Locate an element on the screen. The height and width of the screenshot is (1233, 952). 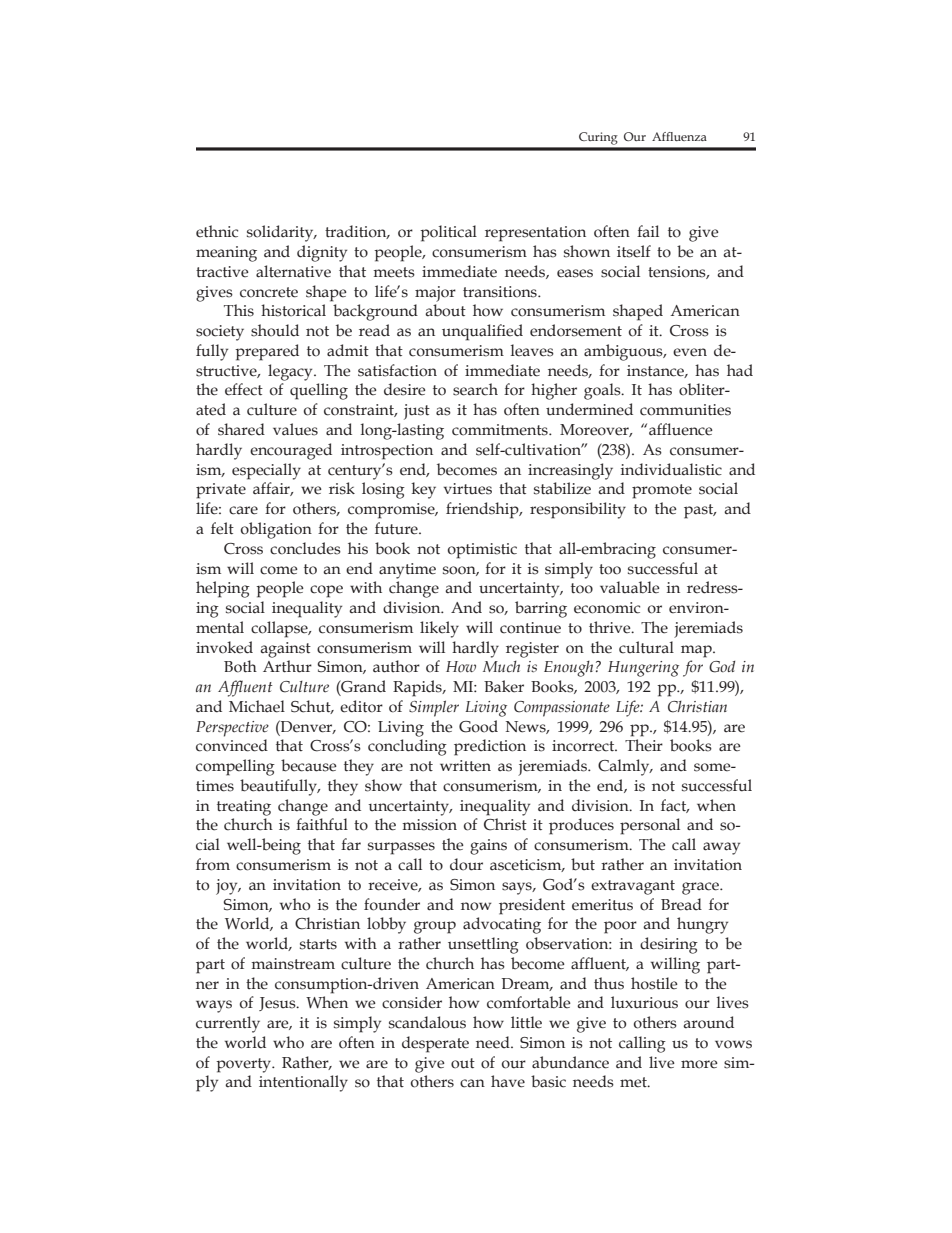
likely is located at coordinates (439, 629).
